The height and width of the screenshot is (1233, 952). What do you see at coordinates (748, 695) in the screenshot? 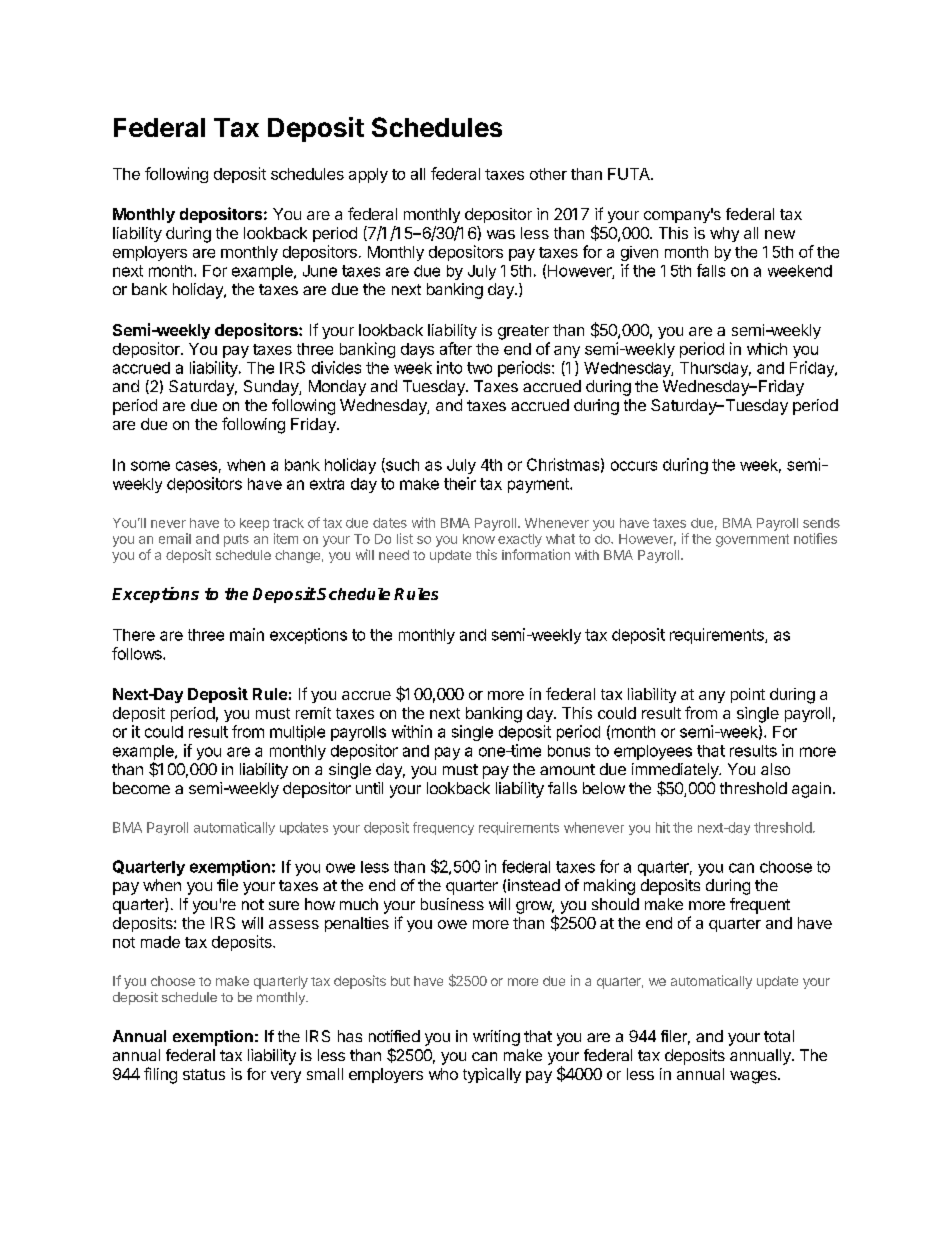
I see `point` at bounding box center [748, 695].
